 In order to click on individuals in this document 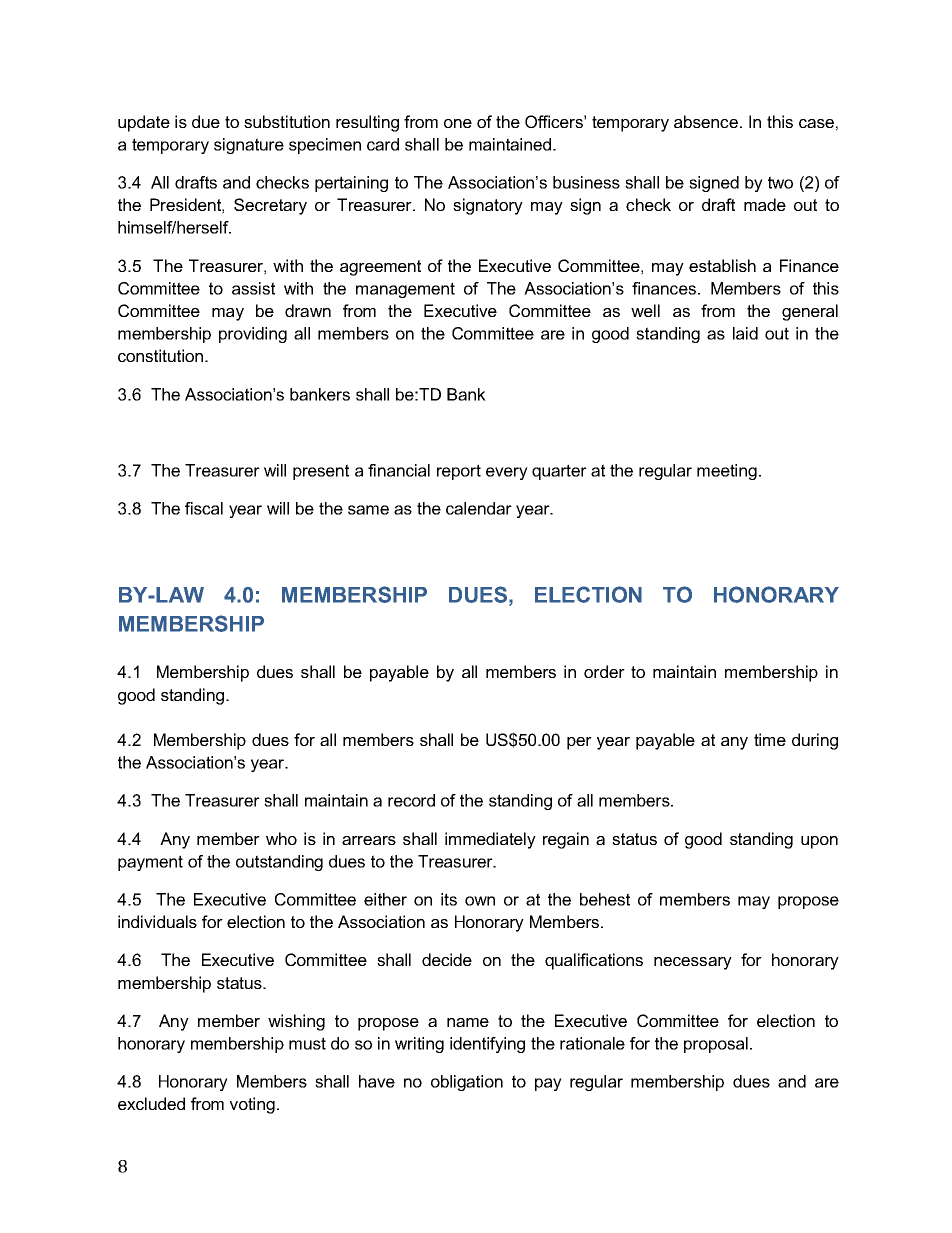, I will do `click(157, 921)`.
